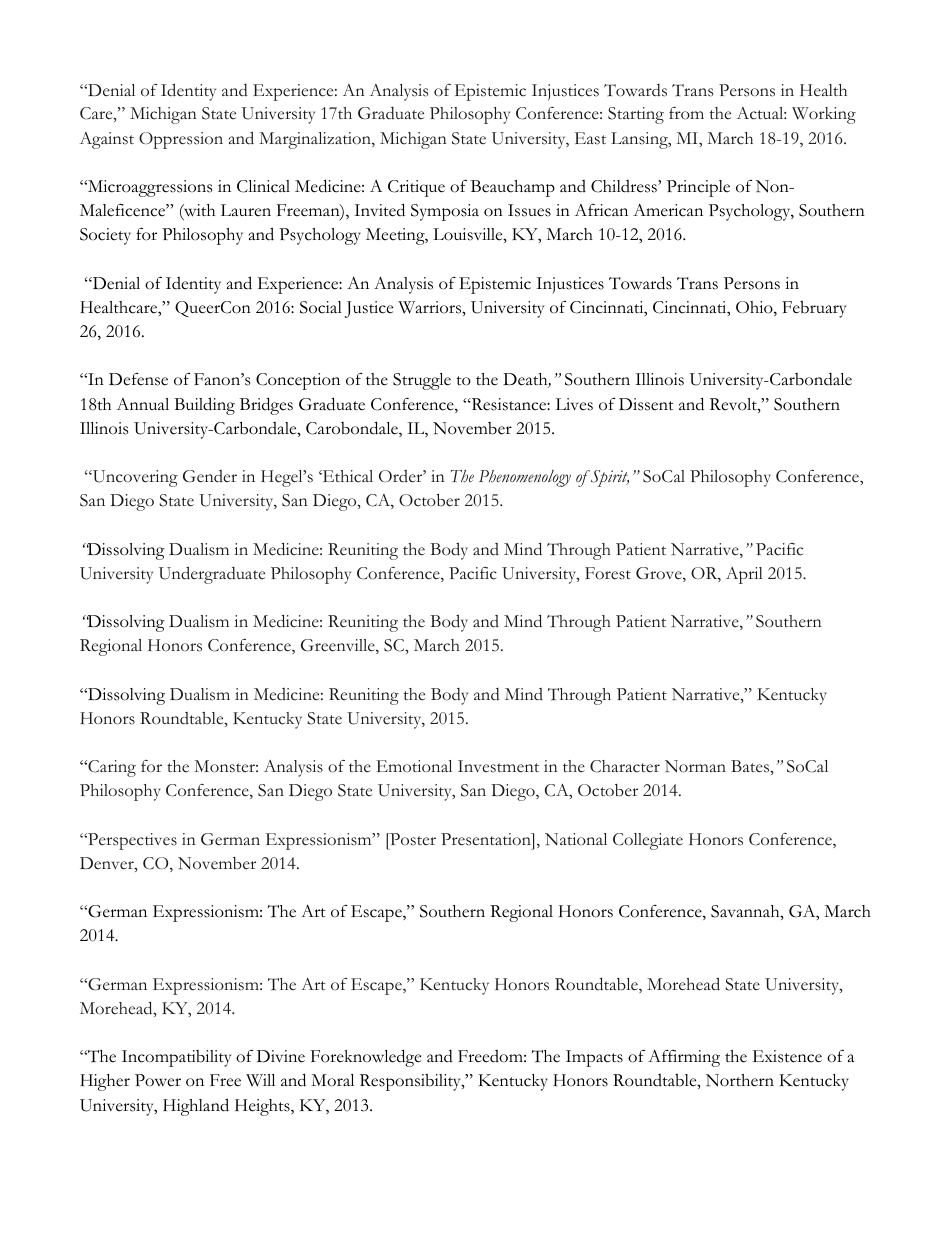 The height and width of the image is (1233, 952). I want to click on Phenomenology, so click(525, 478).
